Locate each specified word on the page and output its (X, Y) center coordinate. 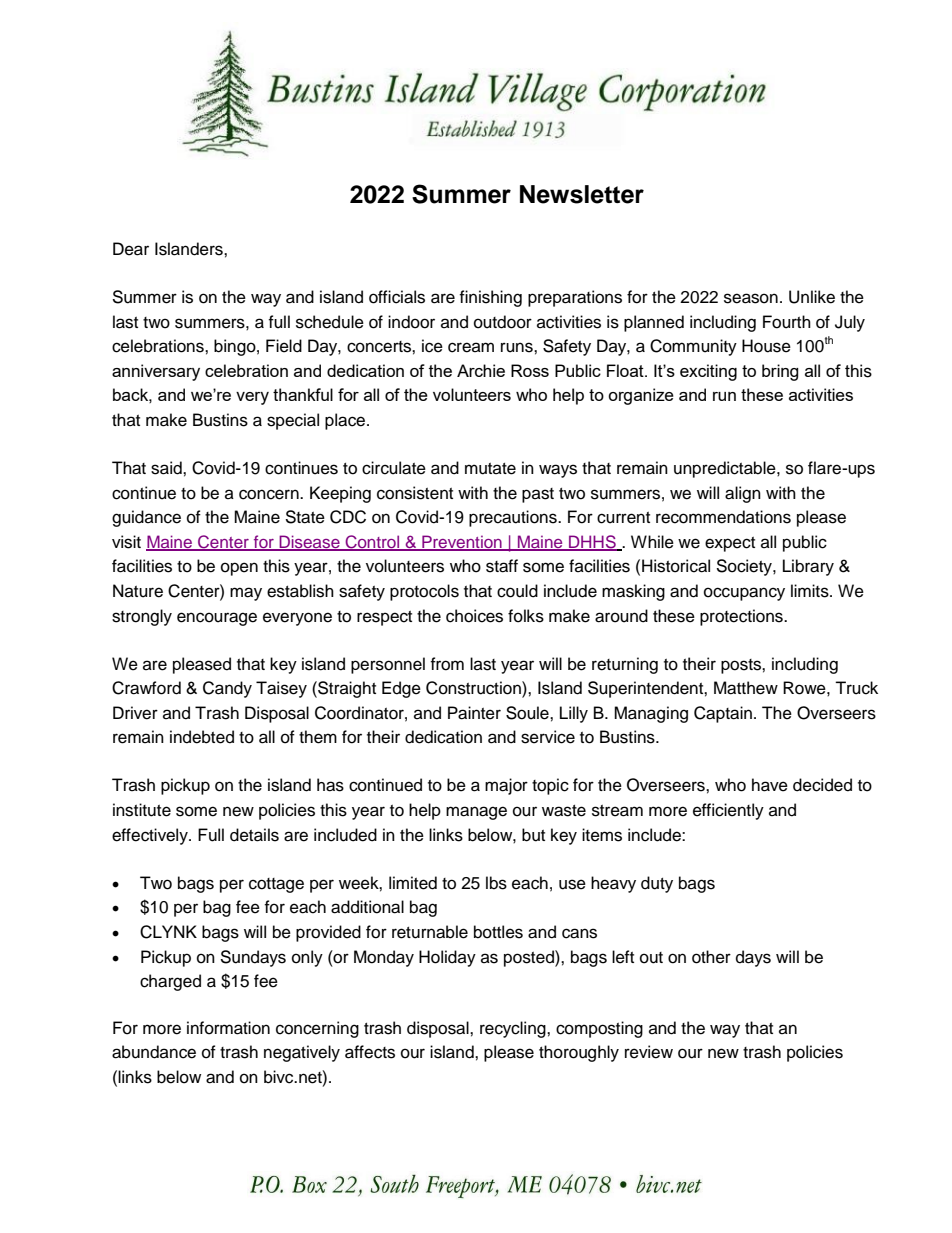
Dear (131, 249)
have (770, 785)
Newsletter (582, 194)
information (228, 1028)
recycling (514, 1029)
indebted (202, 737)
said (167, 468)
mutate (490, 469)
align (743, 494)
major (506, 786)
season (751, 298)
